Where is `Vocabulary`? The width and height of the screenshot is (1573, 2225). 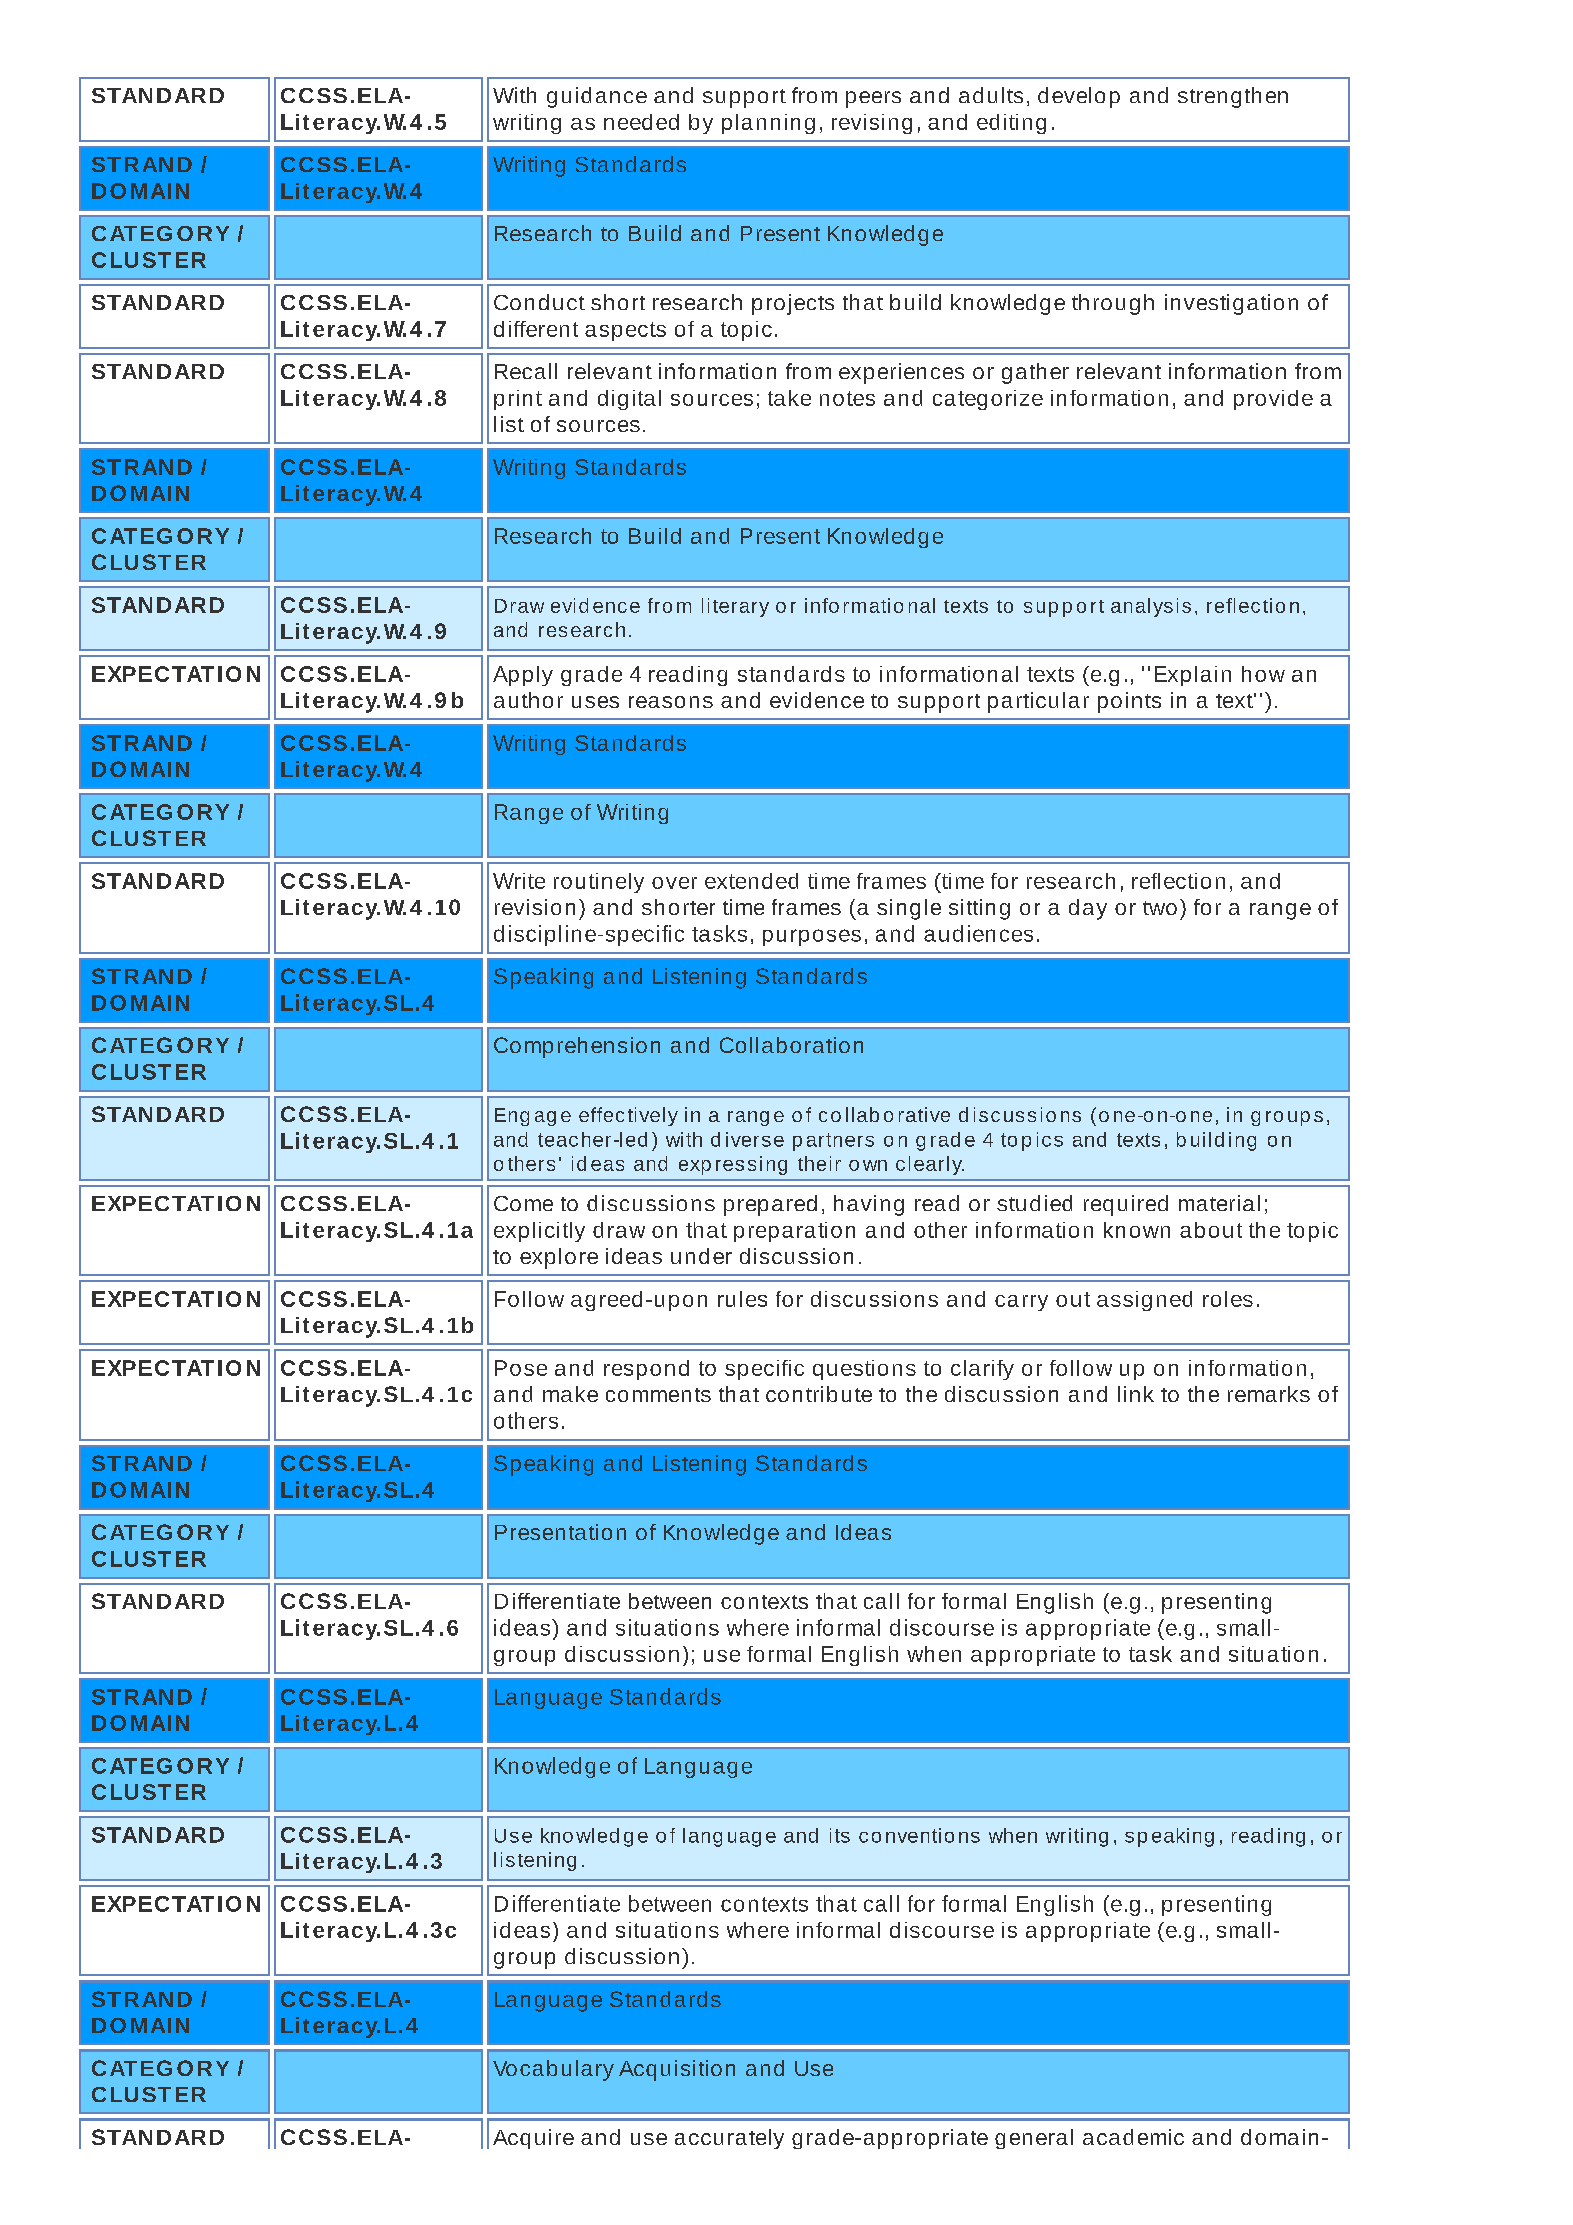 Vocabulary is located at coordinates (553, 2070).
